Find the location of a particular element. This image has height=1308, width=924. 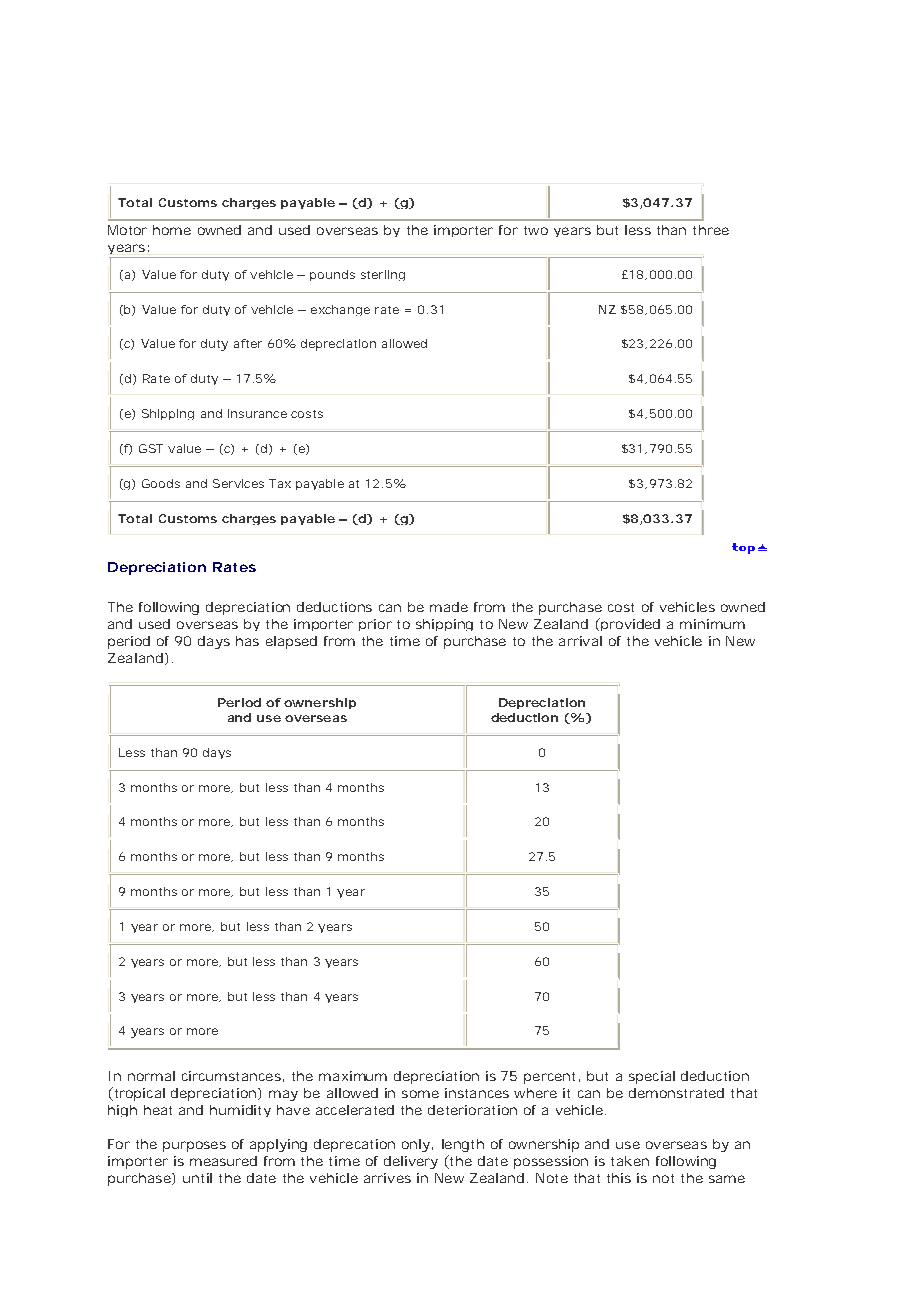

sterling is located at coordinates (383, 275).
